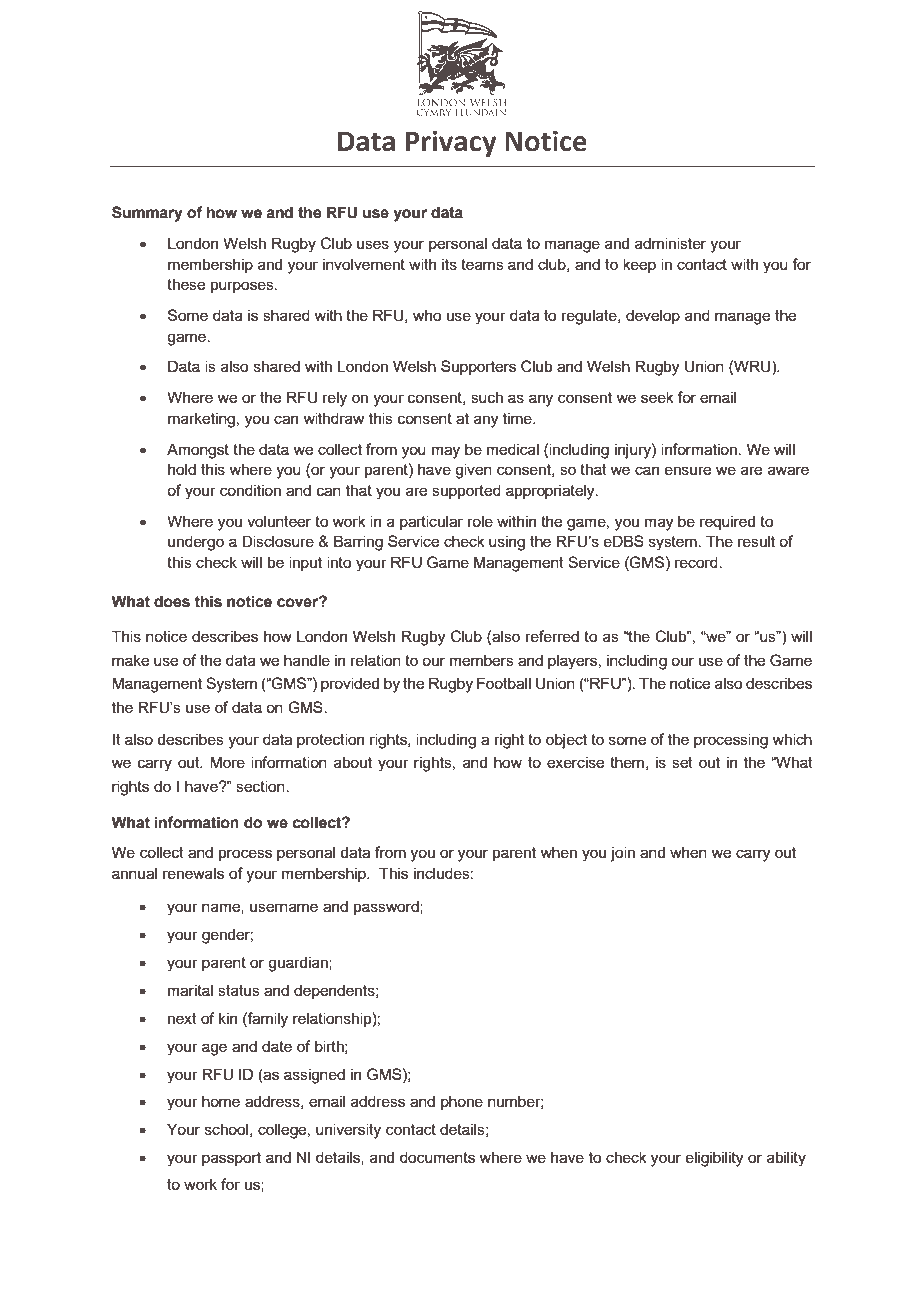 This image has height=1308, width=924. What do you see at coordinates (670, 243) in the image?
I see `administer` at bounding box center [670, 243].
